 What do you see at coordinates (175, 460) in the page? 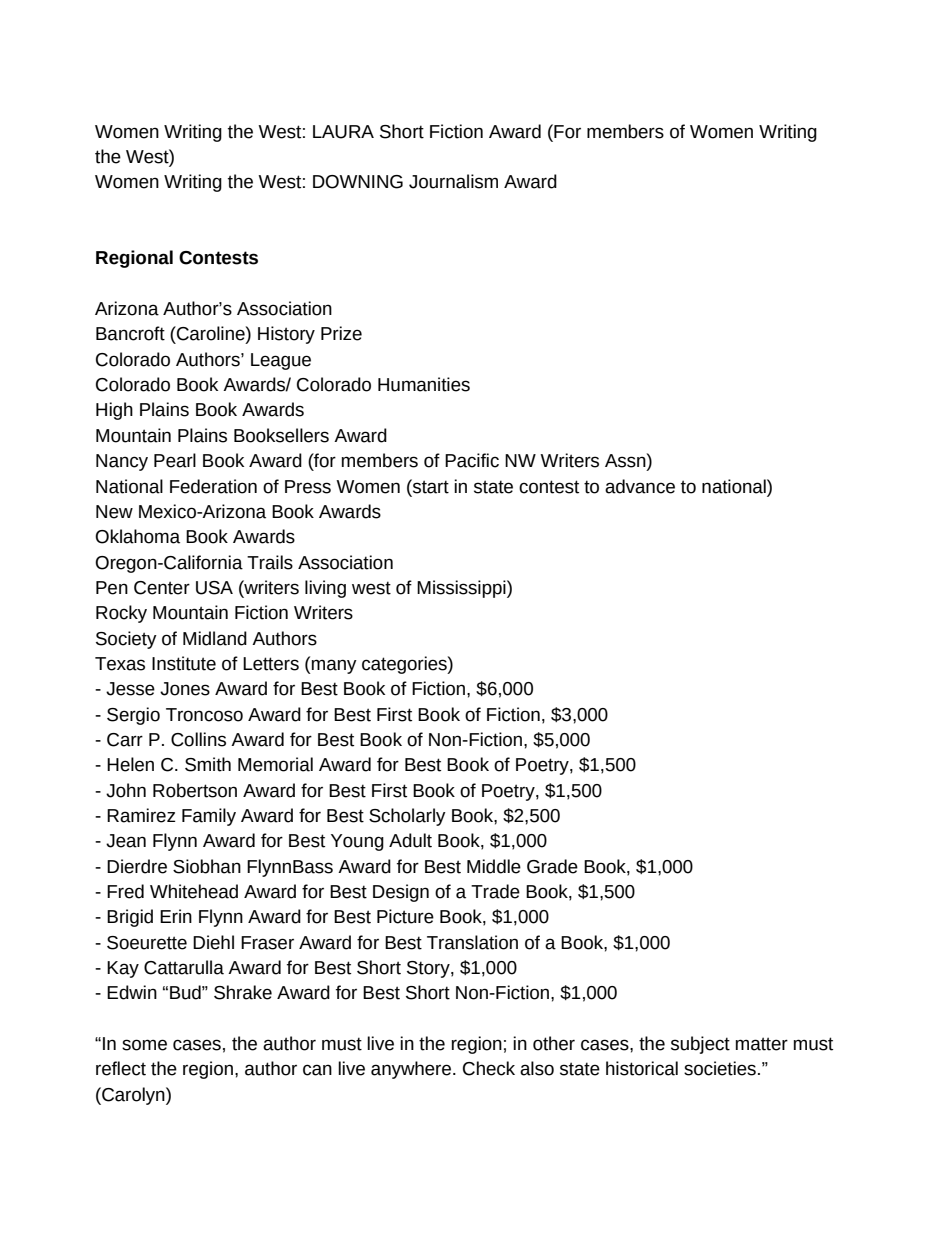
I see `Pearl` at bounding box center [175, 460].
